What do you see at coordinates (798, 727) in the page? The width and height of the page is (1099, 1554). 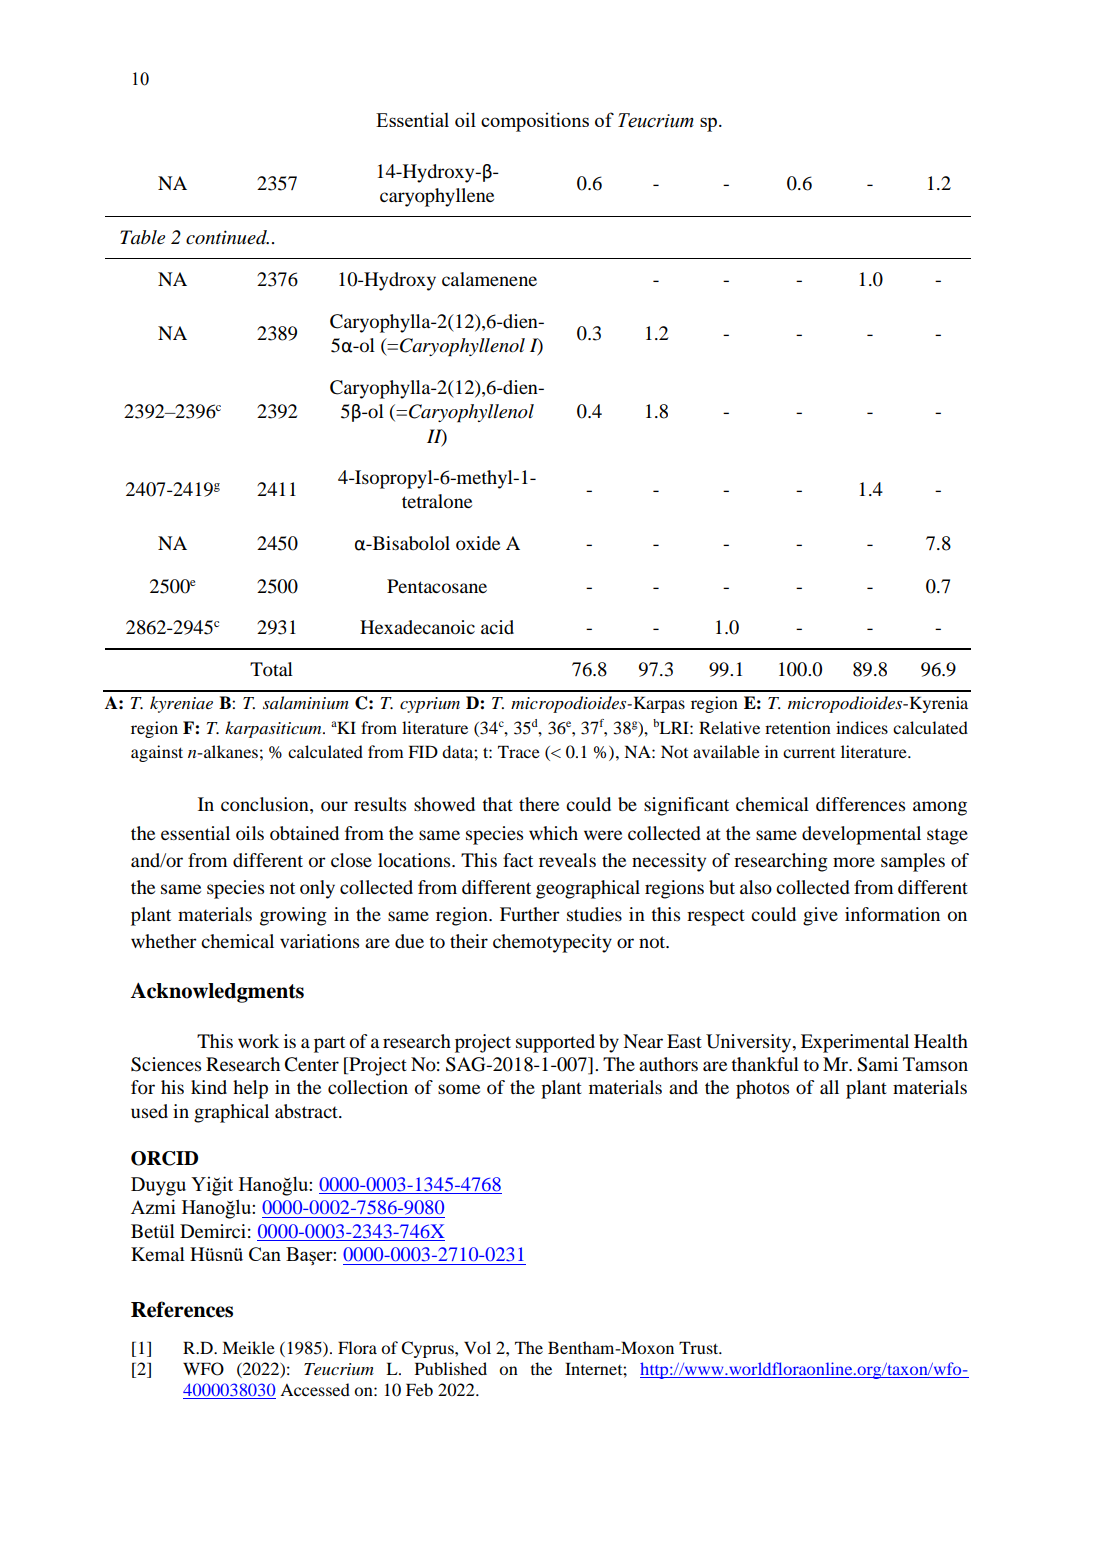 I see `retention` at bounding box center [798, 727].
